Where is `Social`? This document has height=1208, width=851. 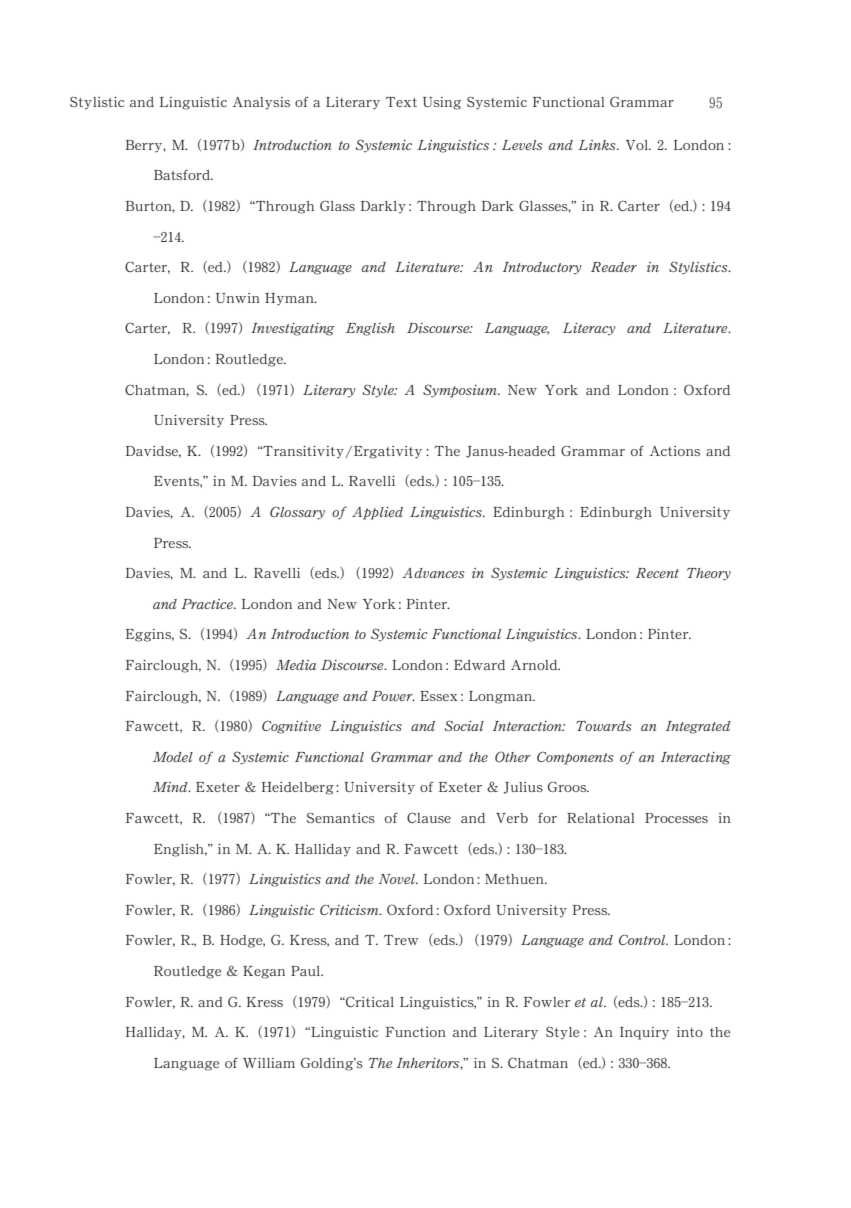
Social is located at coordinates (464, 725).
